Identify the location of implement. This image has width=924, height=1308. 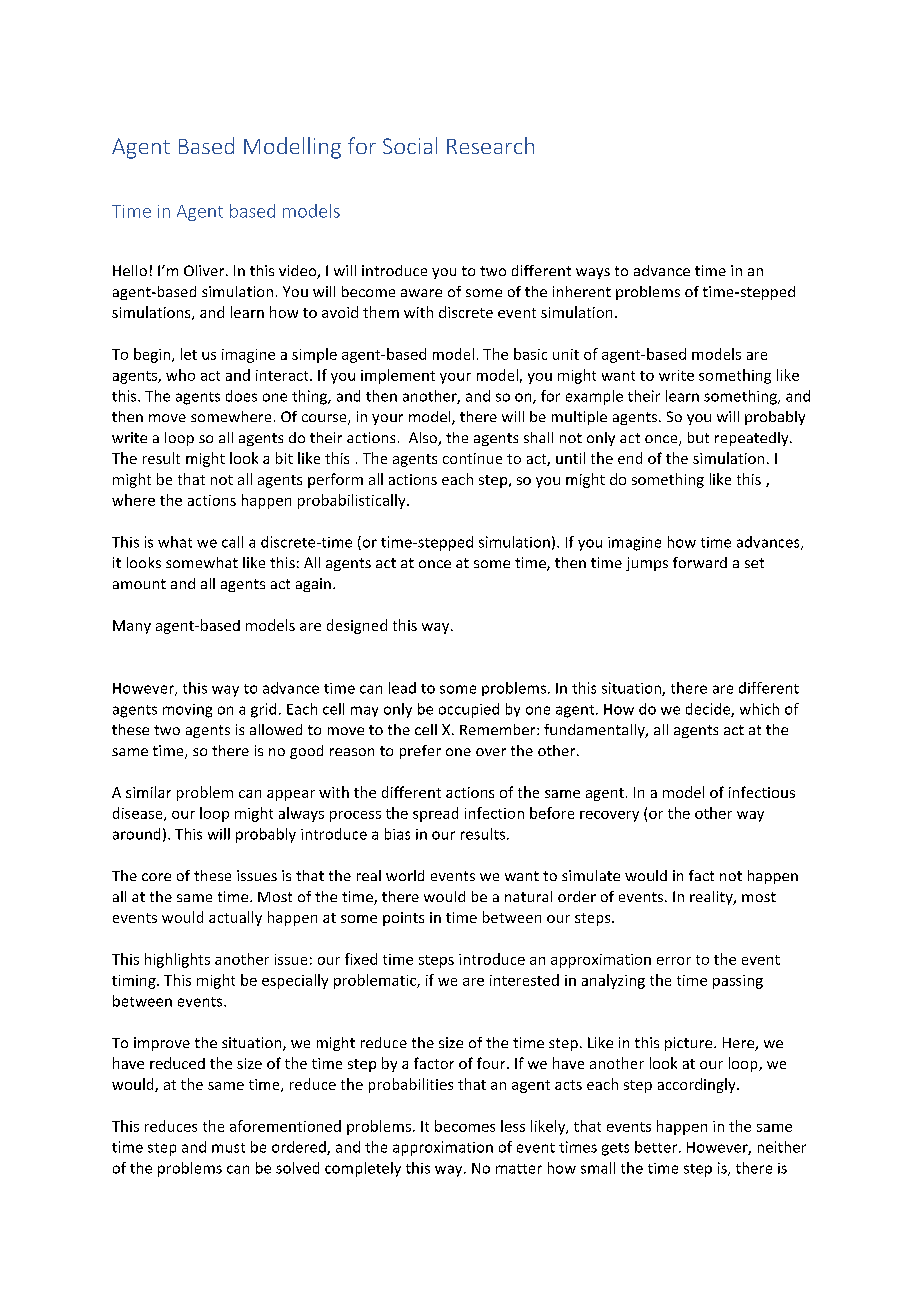
(398, 376).
